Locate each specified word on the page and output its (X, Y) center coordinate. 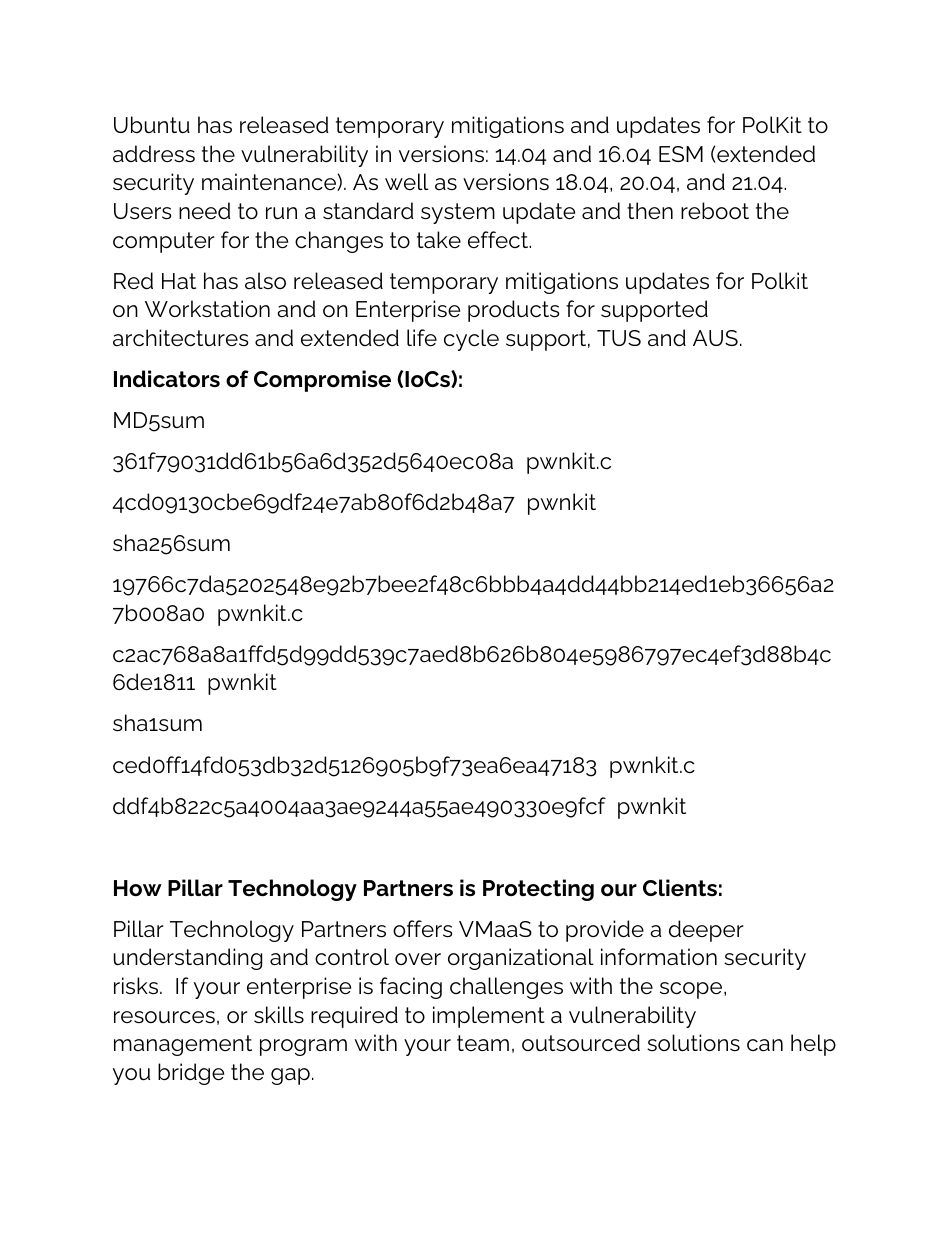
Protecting (538, 890)
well (407, 181)
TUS (619, 338)
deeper (706, 931)
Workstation (207, 308)
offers (422, 929)
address (154, 153)
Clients (680, 887)
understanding (188, 959)
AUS (715, 338)
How (138, 888)
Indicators (167, 378)
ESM (681, 154)
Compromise (322, 381)
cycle (471, 340)
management (183, 1045)
